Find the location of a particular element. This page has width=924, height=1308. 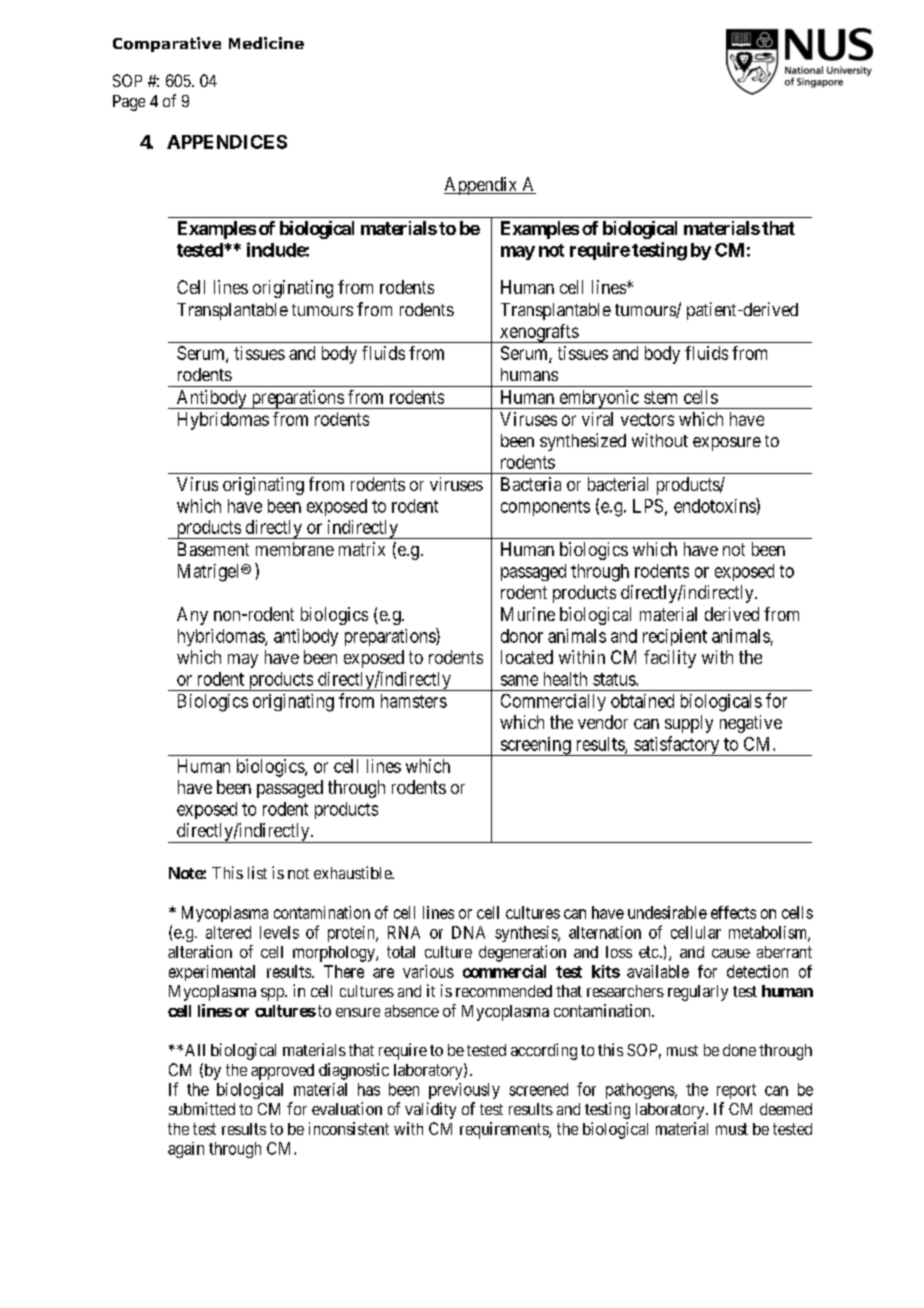

stem is located at coordinates (660, 397).
